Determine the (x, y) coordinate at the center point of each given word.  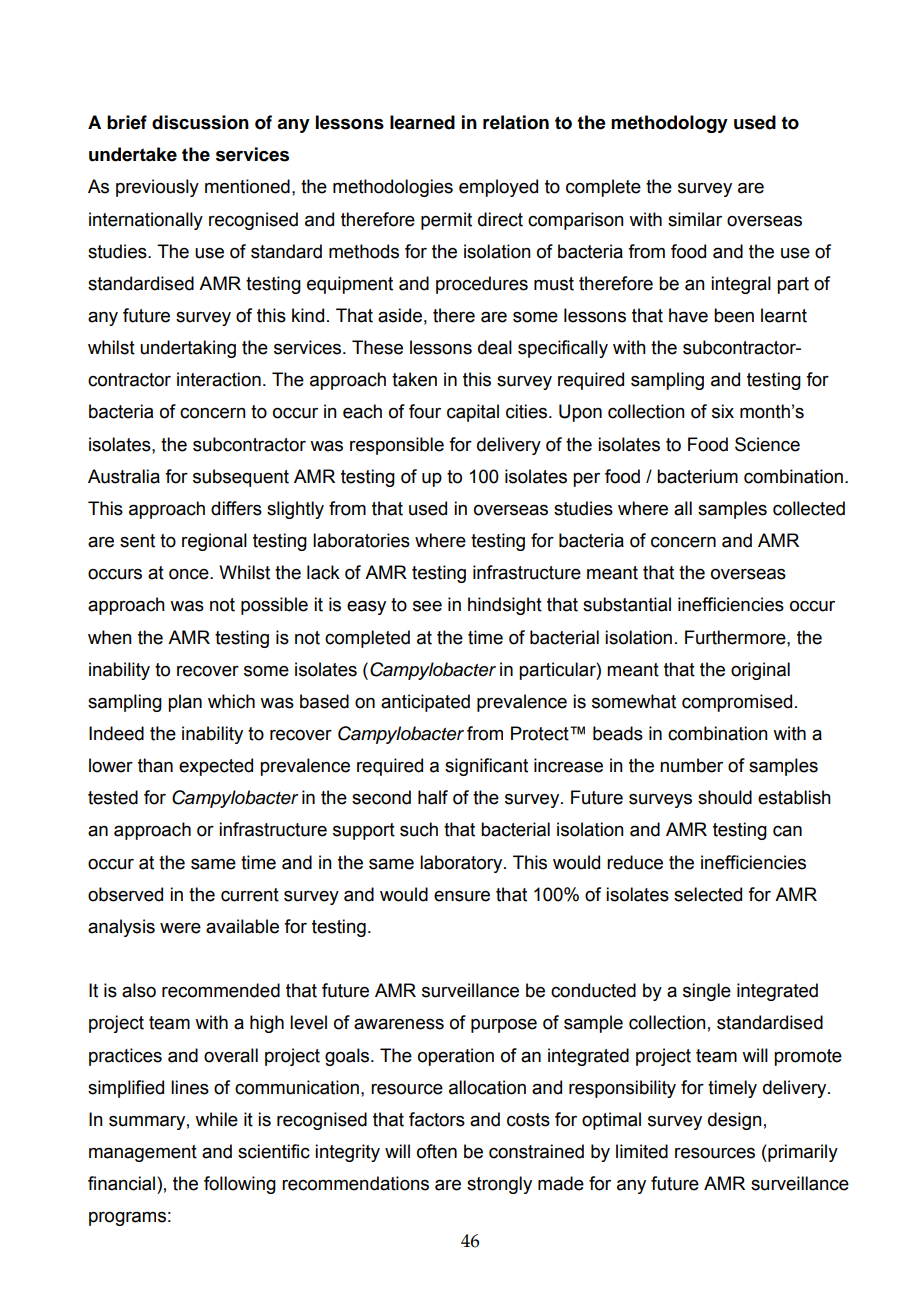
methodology (669, 124)
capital (473, 413)
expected (216, 767)
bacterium (697, 476)
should (725, 797)
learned (422, 122)
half (433, 797)
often (437, 1151)
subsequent (241, 478)
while (216, 1119)
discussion (200, 122)
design (735, 1121)
